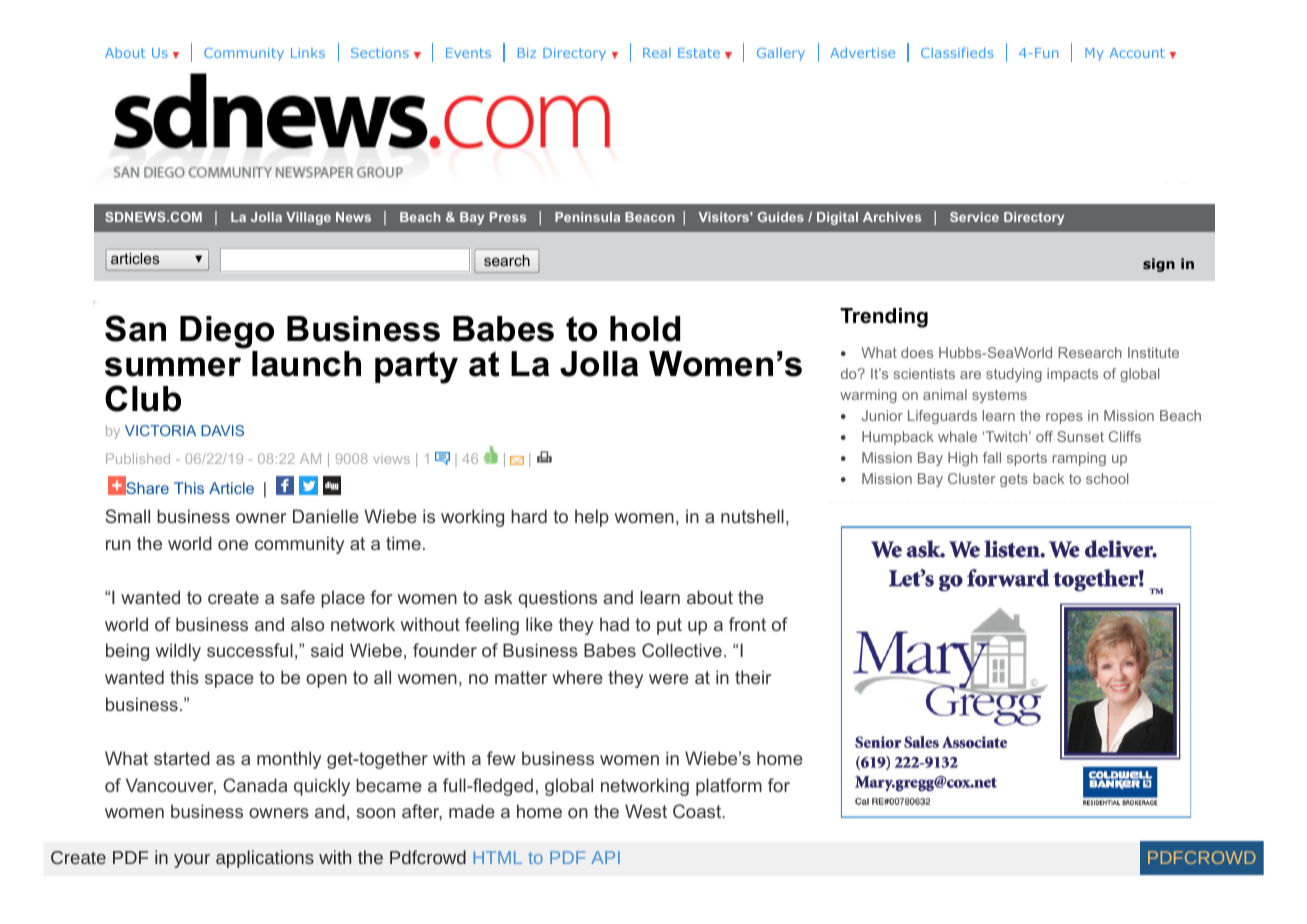  Describe the element at coordinates (1014, 375) in the screenshot. I see `studying` at that location.
